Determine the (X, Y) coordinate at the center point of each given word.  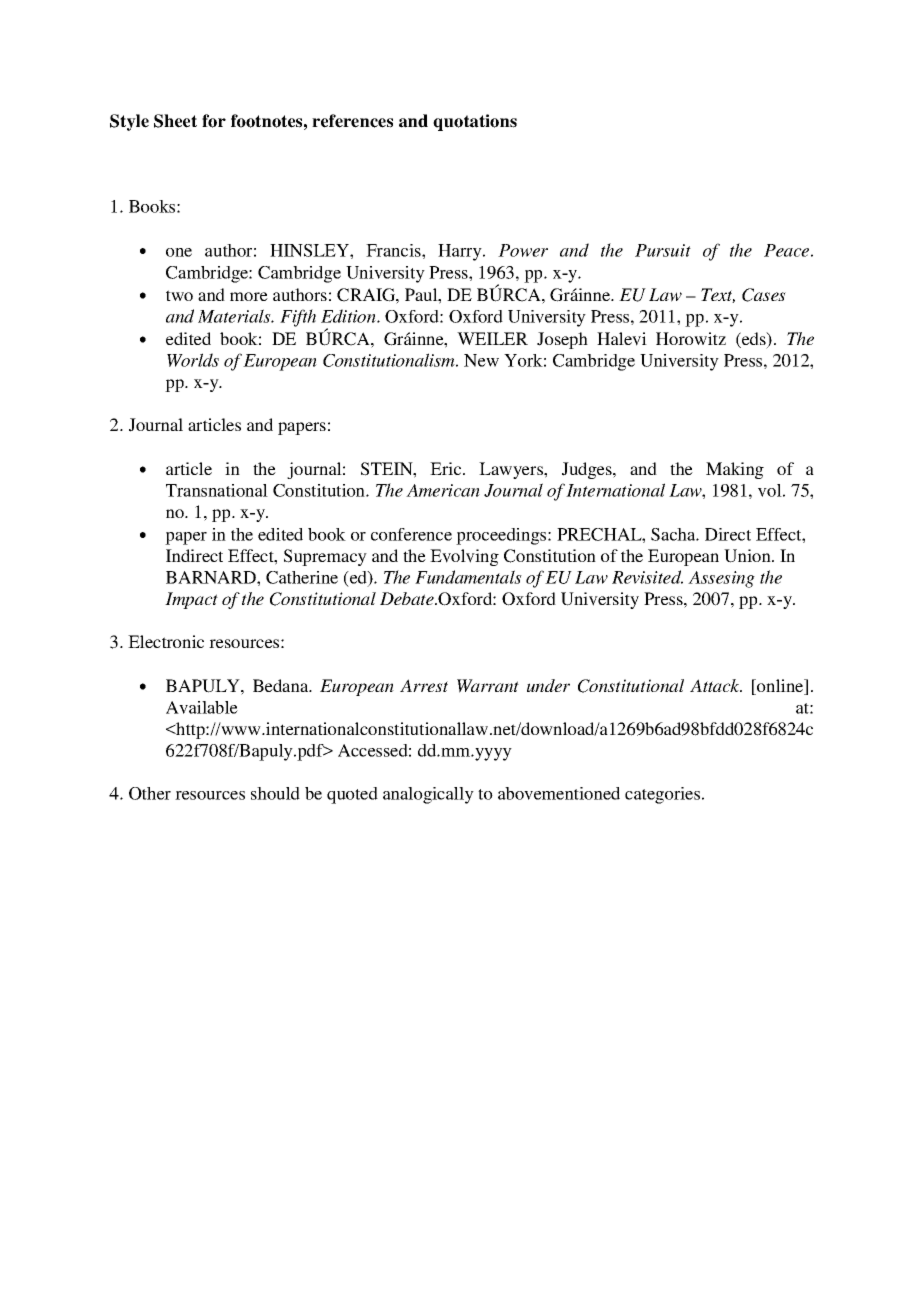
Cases (764, 295)
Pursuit (663, 250)
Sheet (175, 121)
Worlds (193, 360)
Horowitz (691, 338)
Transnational (217, 490)
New (481, 360)
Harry (461, 252)
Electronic (166, 641)
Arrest (424, 685)
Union (748, 556)
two (179, 295)
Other (150, 793)
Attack (716, 685)
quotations (475, 122)
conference (411, 534)
